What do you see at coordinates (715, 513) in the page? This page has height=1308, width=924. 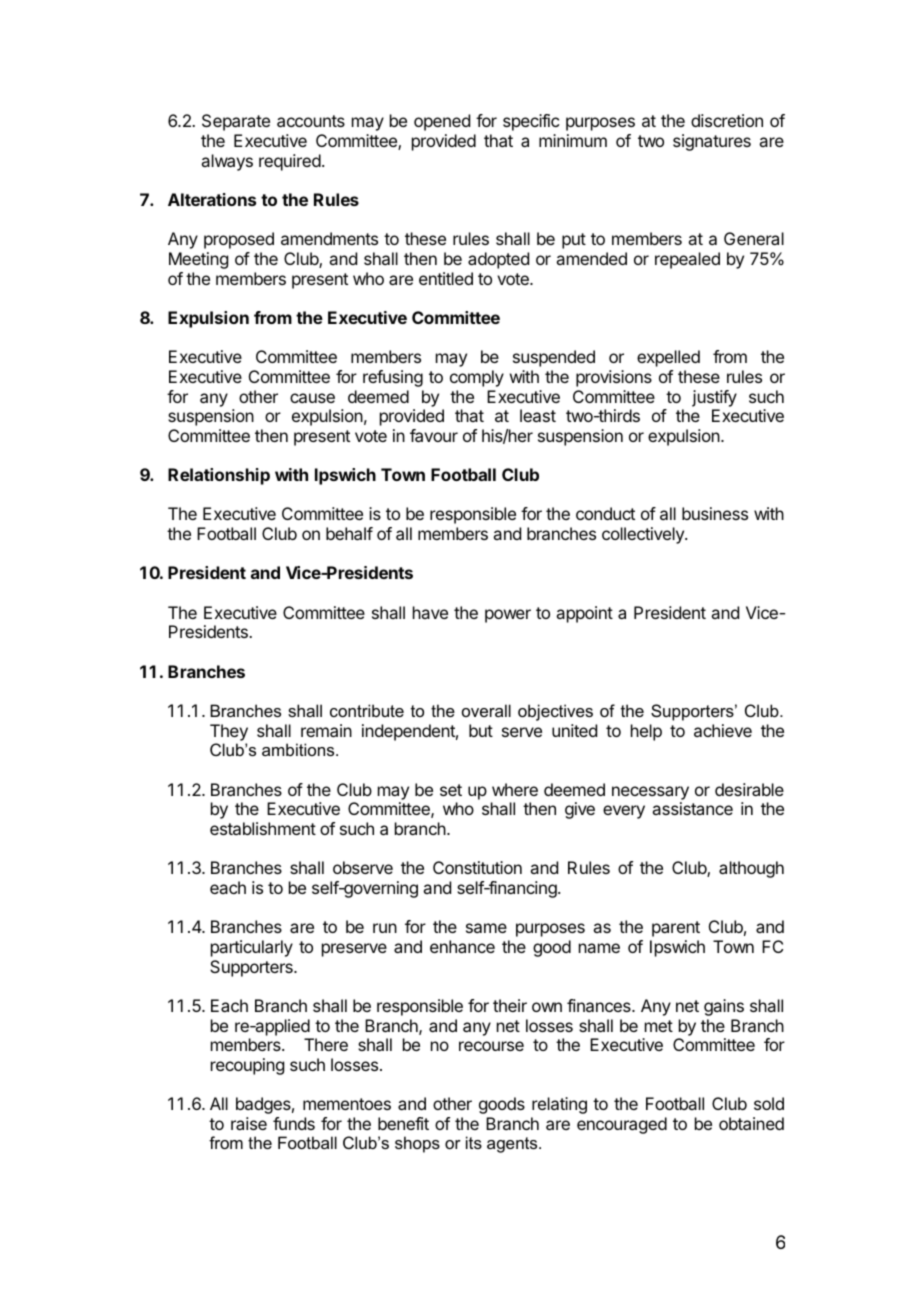 I see `business` at bounding box center [715, 513].
